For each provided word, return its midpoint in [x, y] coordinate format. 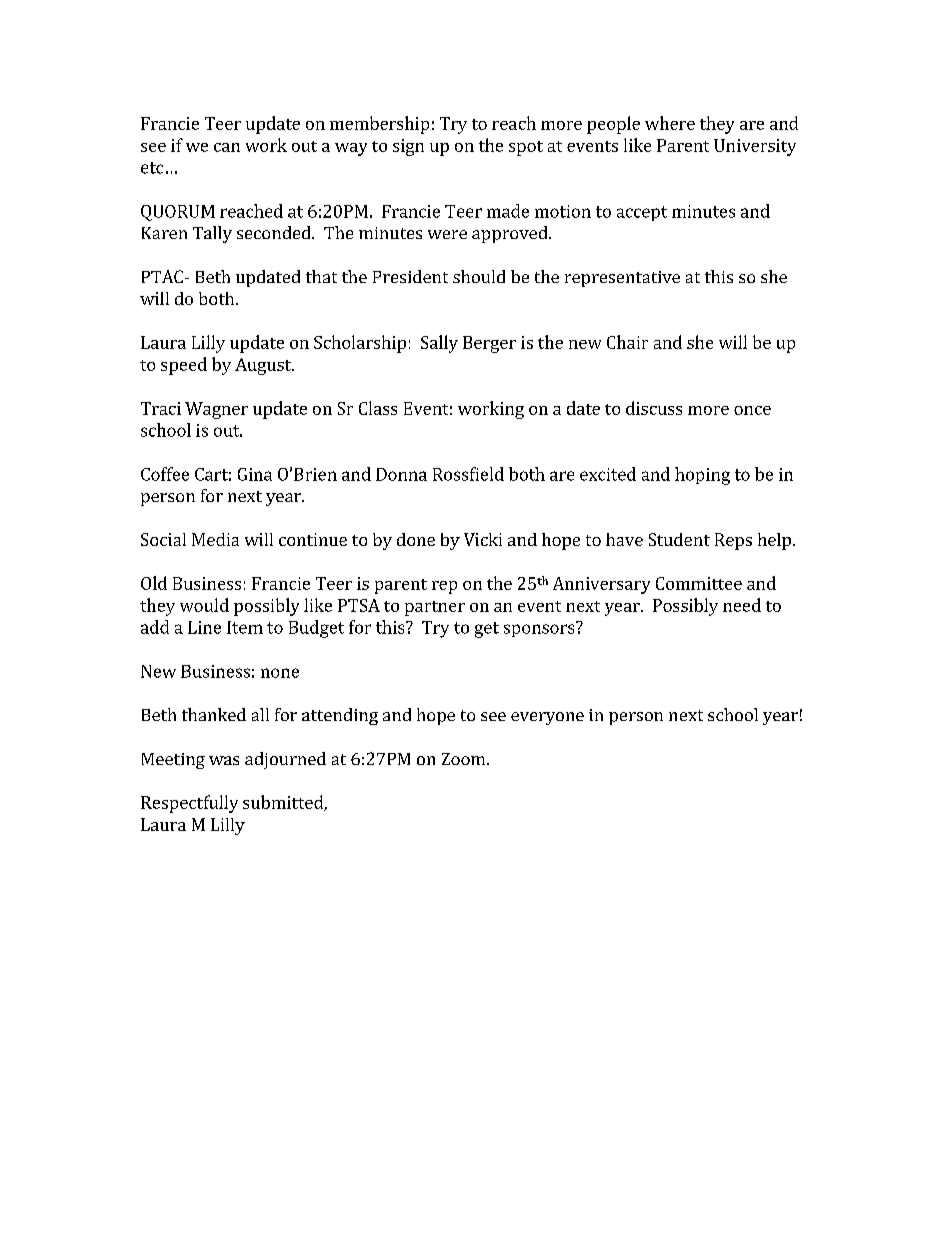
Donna [401, 474]
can [227, 147]
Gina [255, 474]
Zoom [465, 759]
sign [408, 147]
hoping [702, 476]
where [670, 123]
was [224, 760]
